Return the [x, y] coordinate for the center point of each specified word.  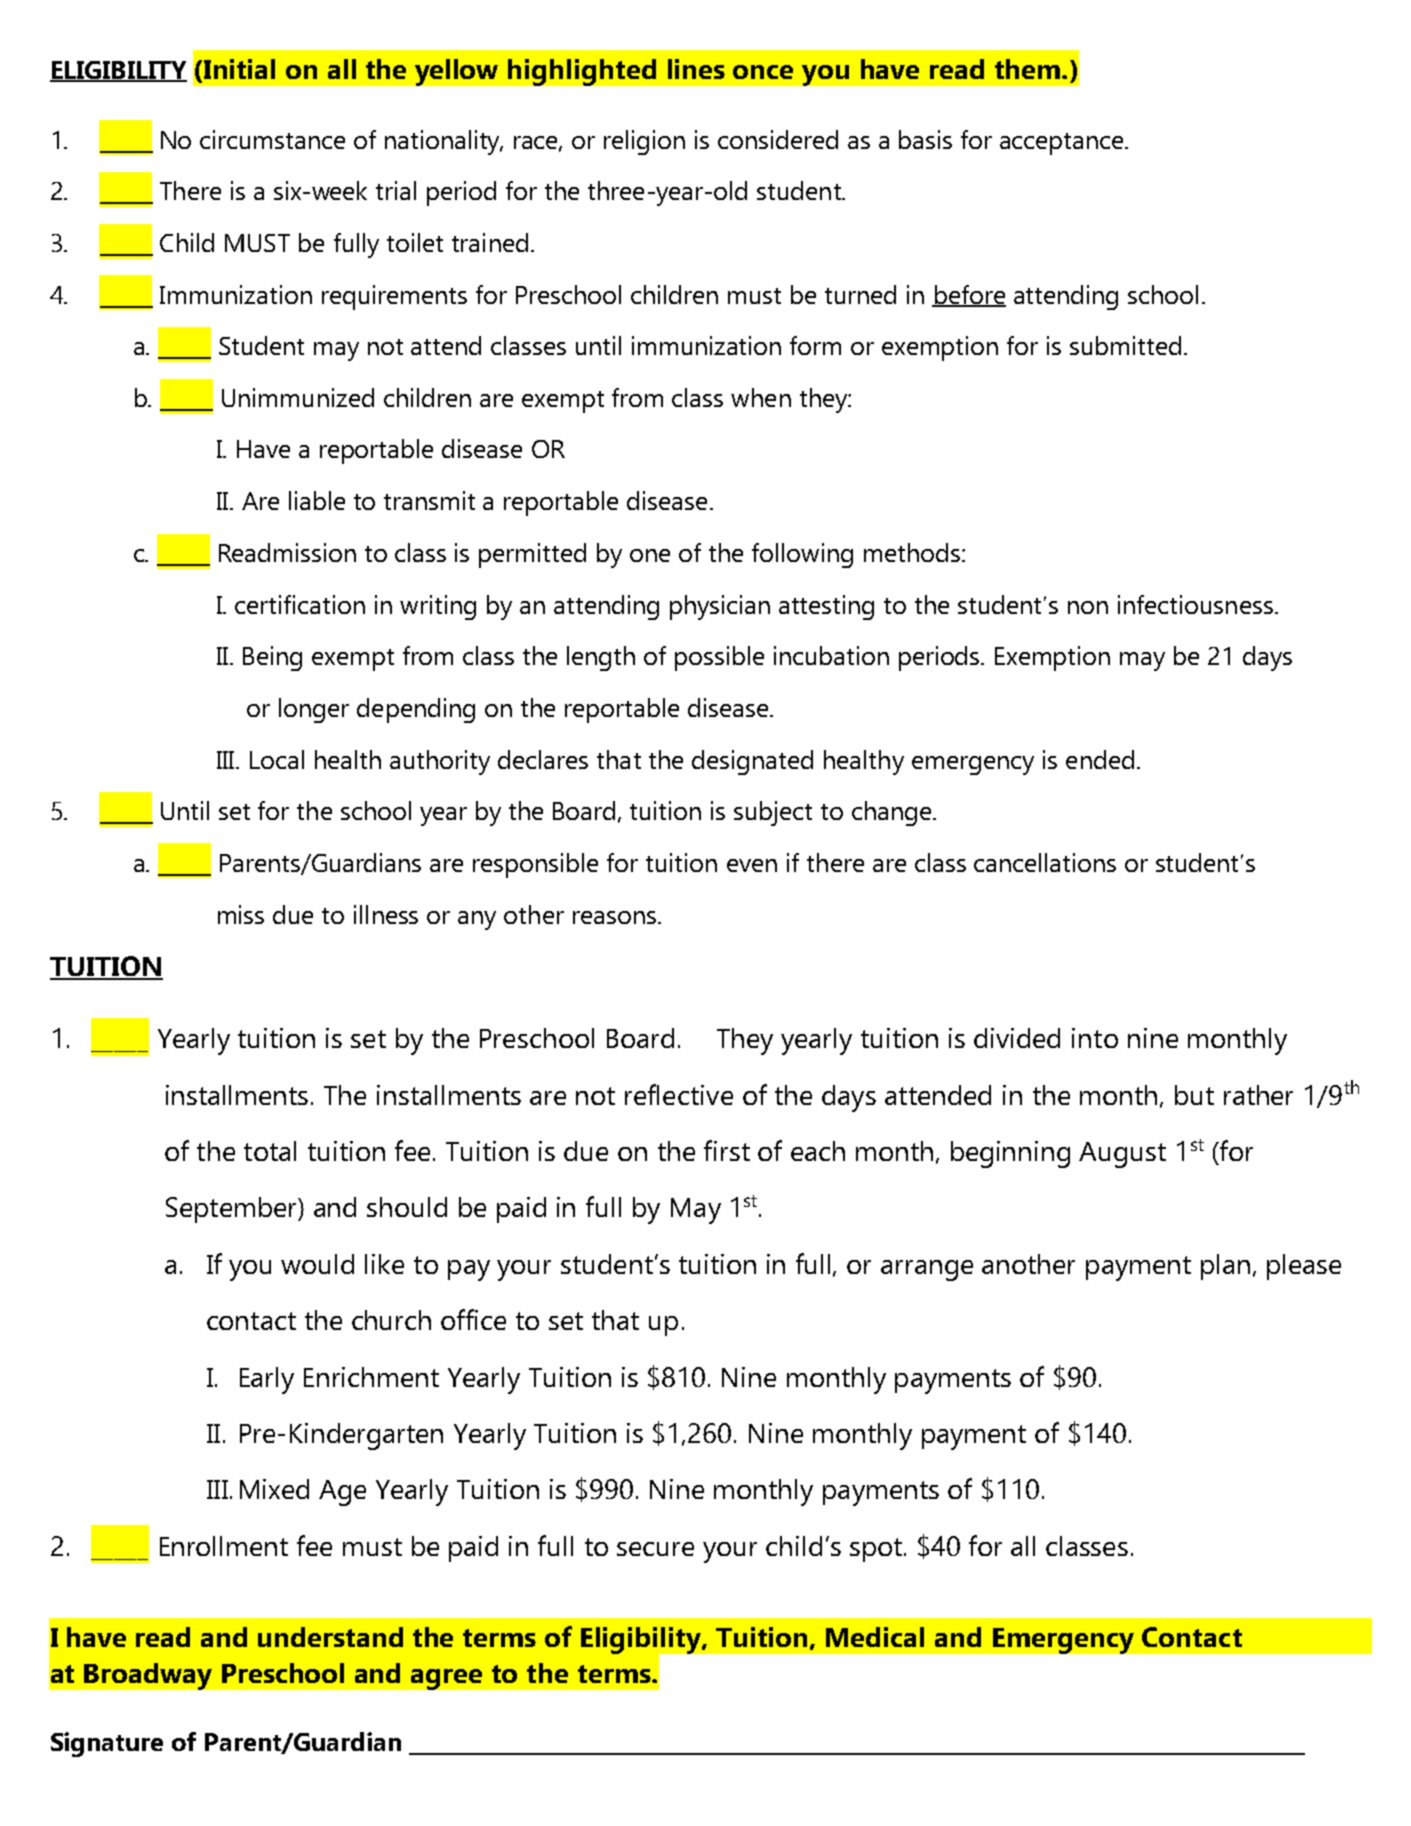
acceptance [1063, 144]
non [1088, 607]
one [650, 555]
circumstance [272, 139]
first [727, 1150]
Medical [875, 1637]
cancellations [1045, 862]
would [317, 1264]
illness [386, 914]
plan [1225, 1267]
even [752, 865]
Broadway [148, 1676]
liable [317, 500]
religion [644, 142]
